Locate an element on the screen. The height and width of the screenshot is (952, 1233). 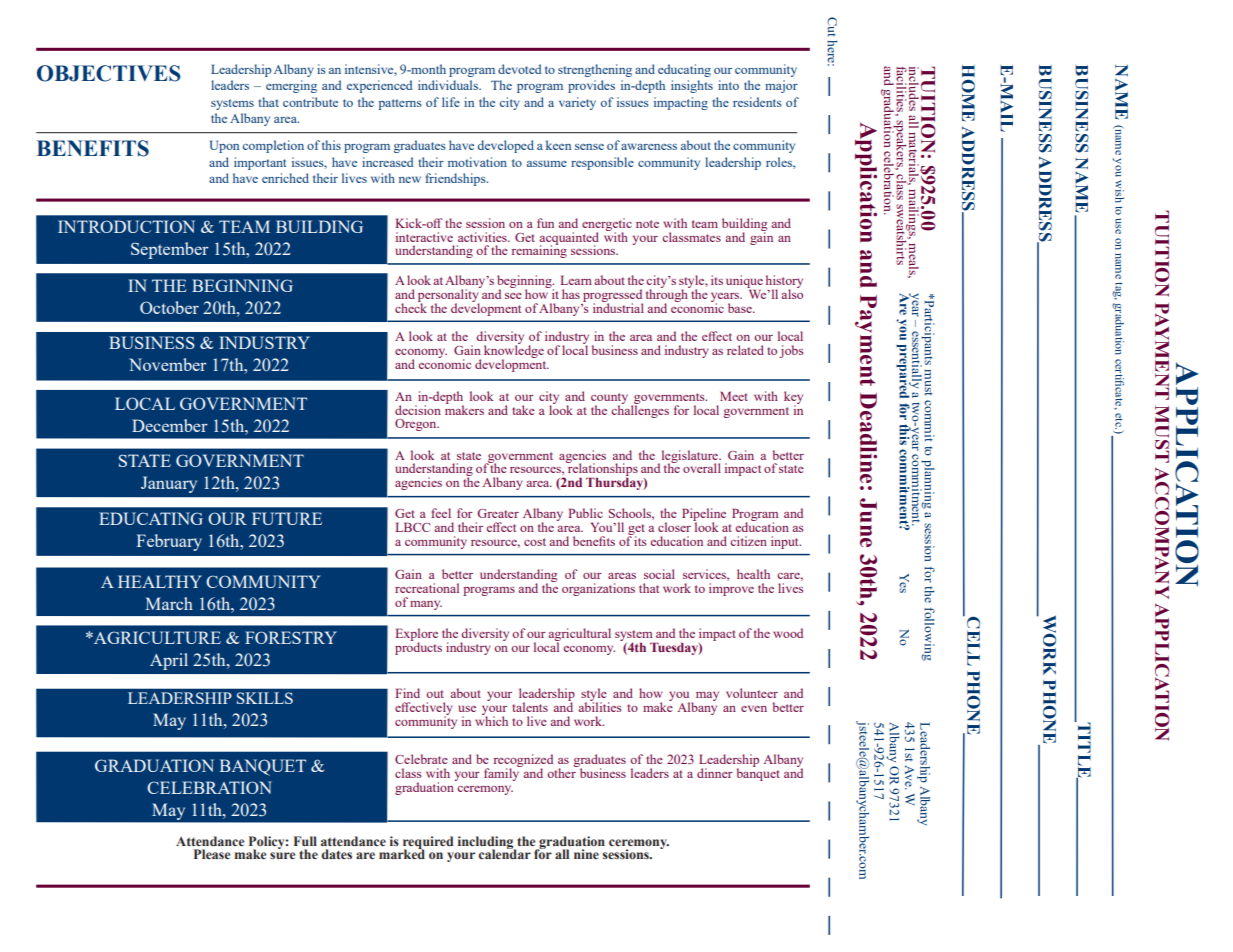
interactive is located at coordinates (424, 237).
